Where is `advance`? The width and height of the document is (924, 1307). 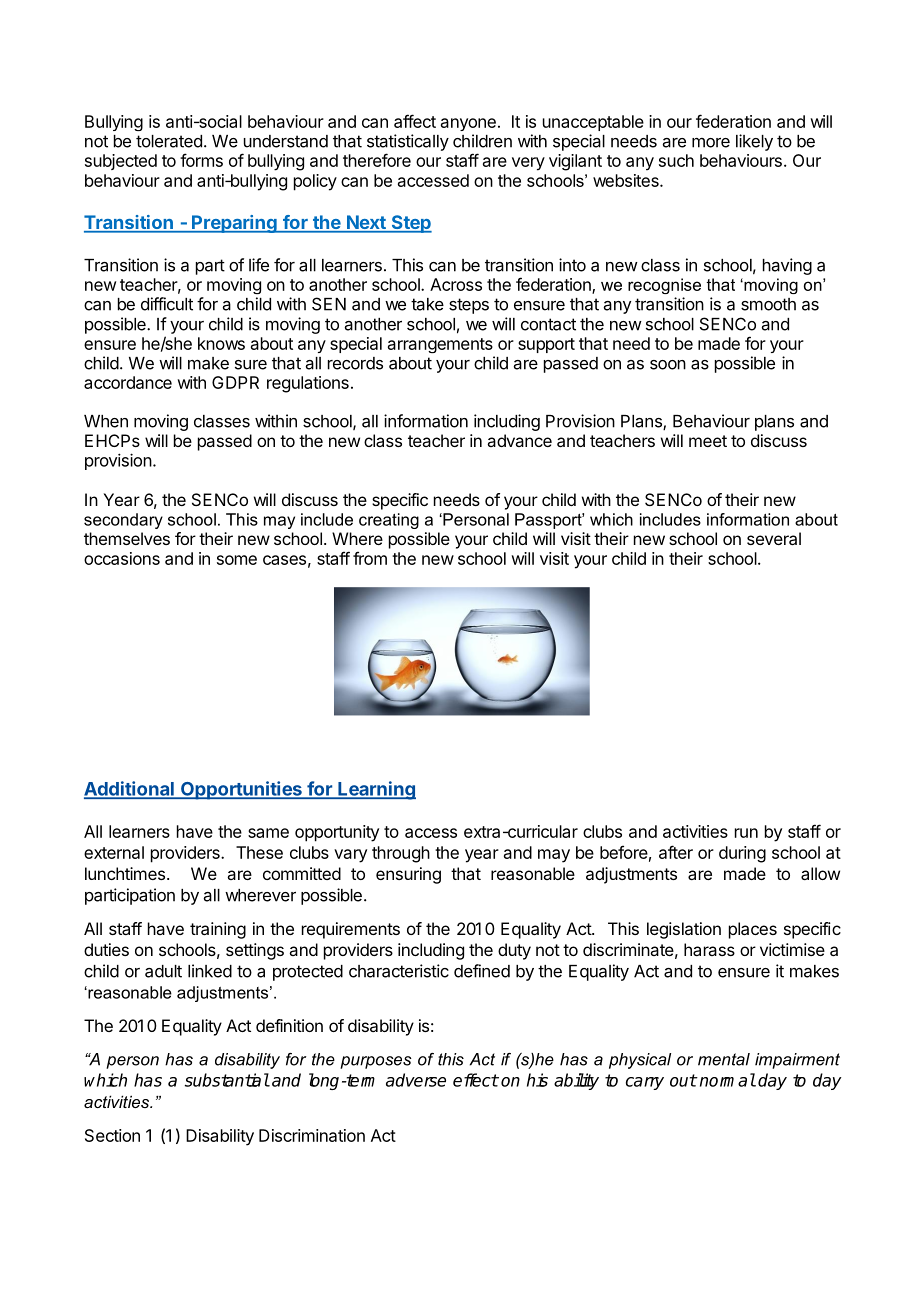
advance is located at coordinates (519, 440).
